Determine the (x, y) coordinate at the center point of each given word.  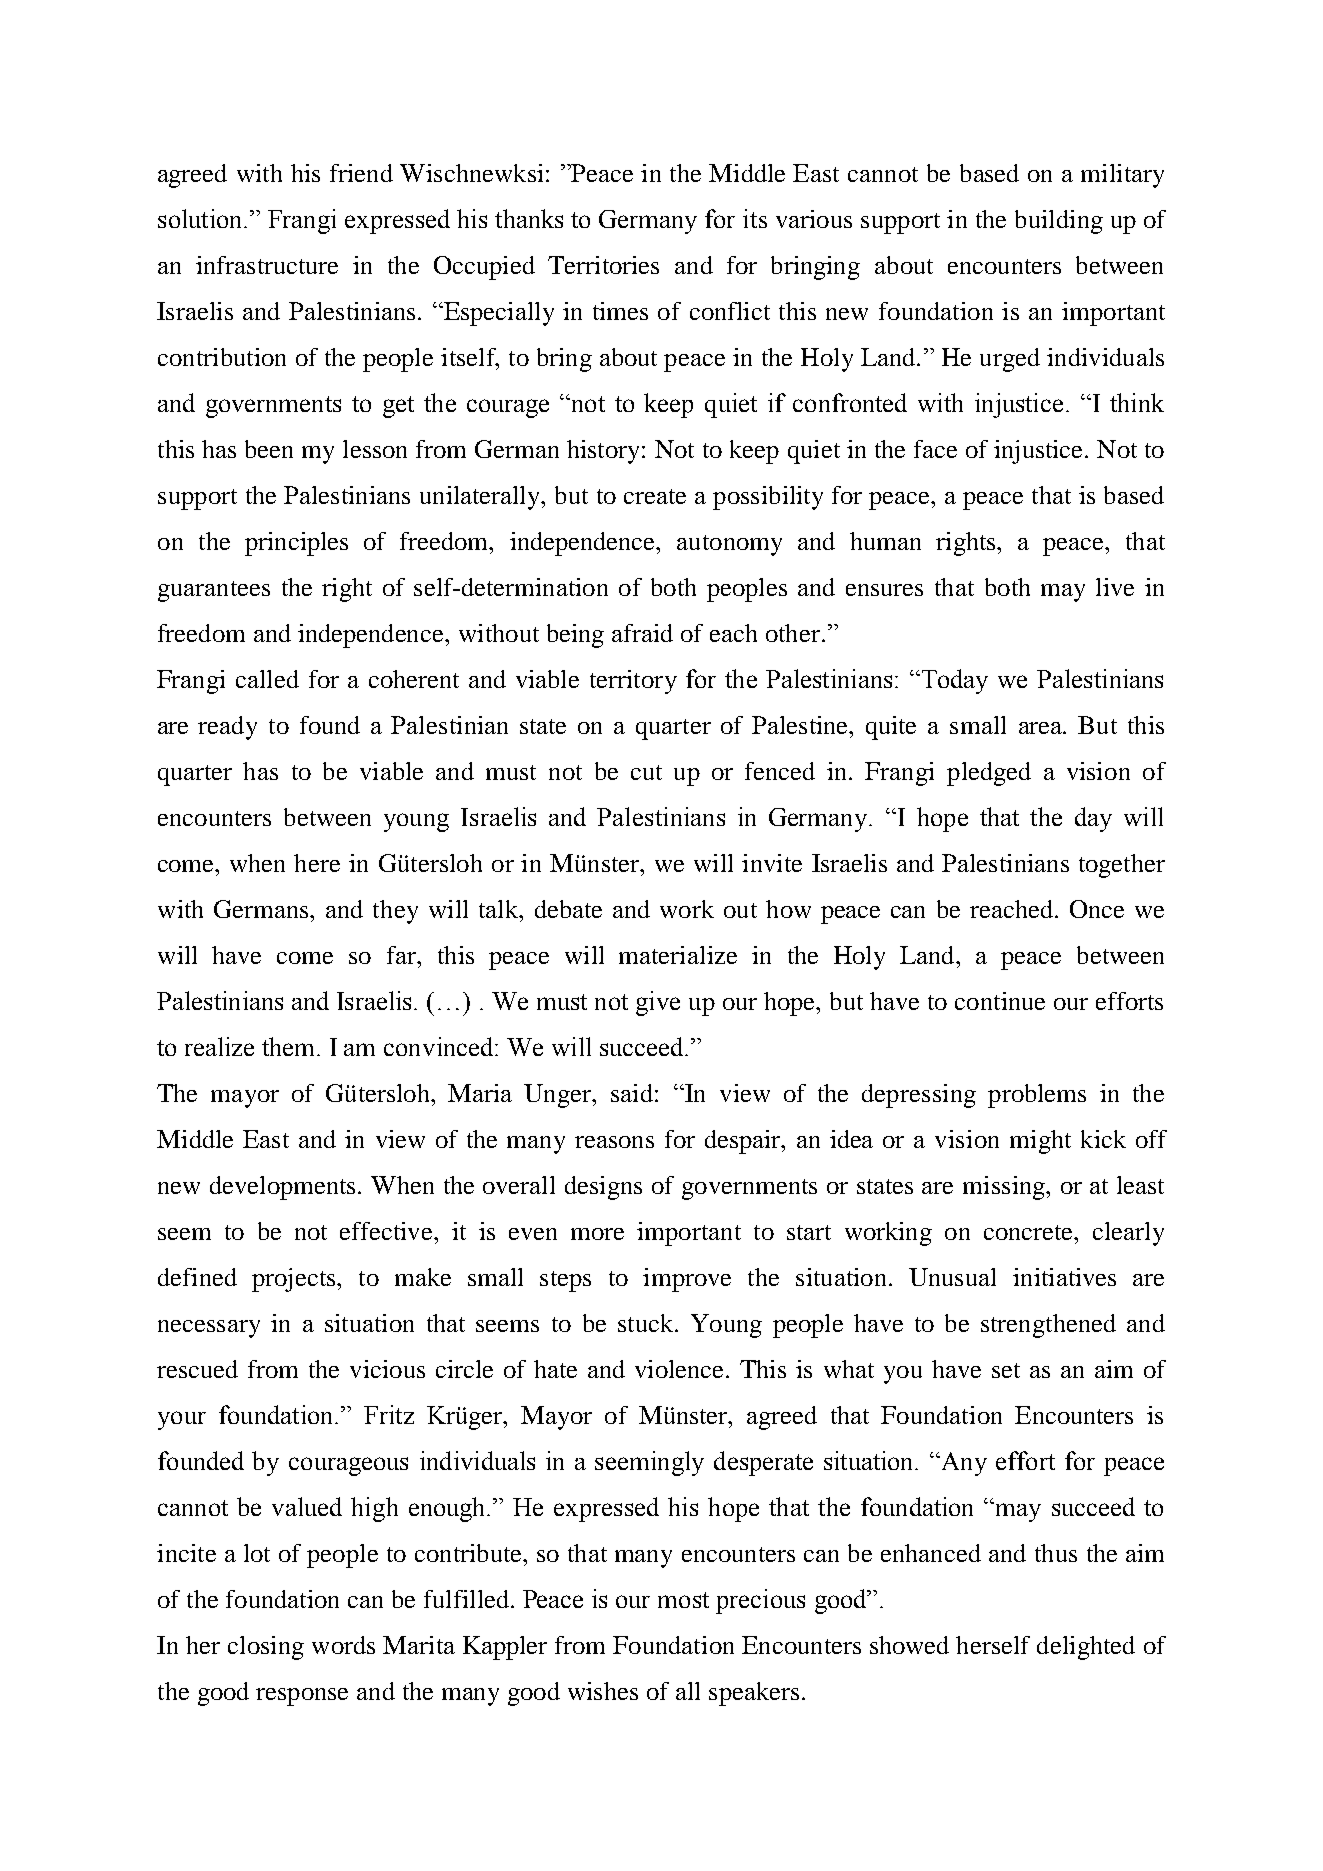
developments (282, 1188)
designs (603, 1188)
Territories (603, 265)
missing (1005, 1188)
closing (266, 1648)
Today (953, 681)
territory (633, 682)
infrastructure (267, 265)
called (267, 679)
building (1059, 222)
